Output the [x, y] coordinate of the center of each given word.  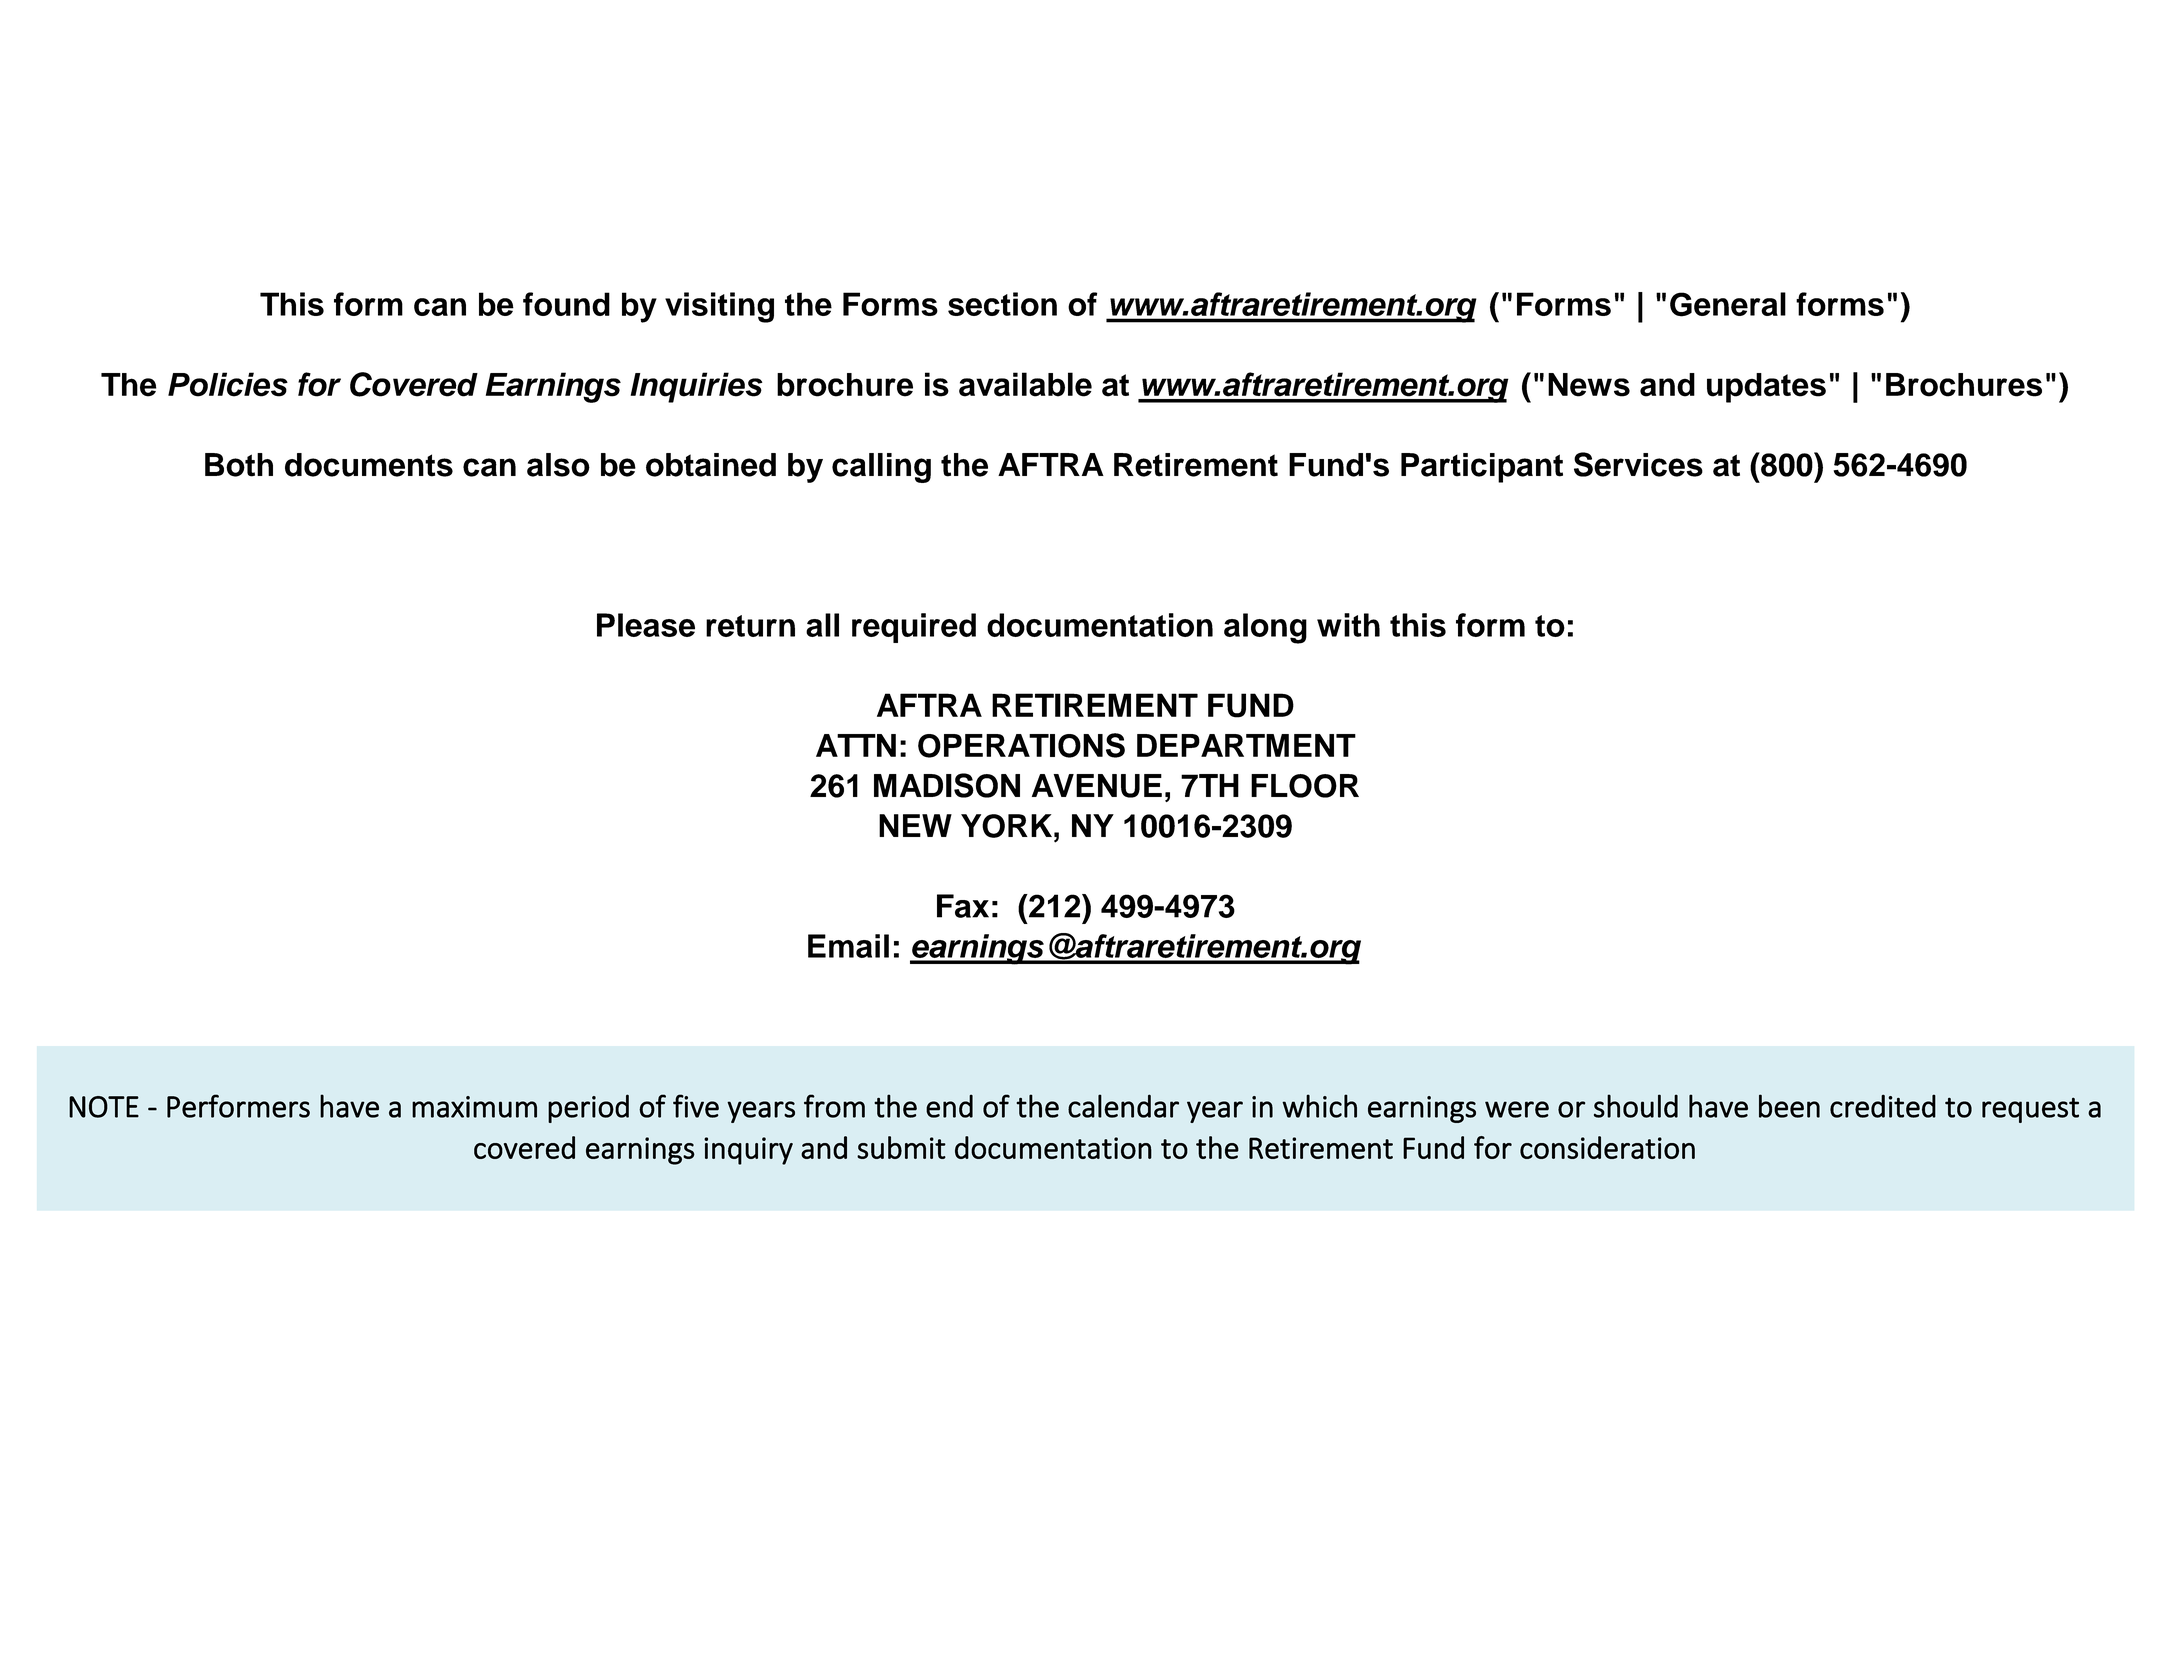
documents [369, 465]
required [914, 628]
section [1002, 304]
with [1348, 625]
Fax [963, 906]
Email [848, 946]
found [566, 304]
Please [646, 625]
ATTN [856, 745]
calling [881, 468]
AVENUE [1097, 786]
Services [1638, 464]
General [1728, 304]
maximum [474, 1107]
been [1789, 1106]
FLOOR [1305, 786]
